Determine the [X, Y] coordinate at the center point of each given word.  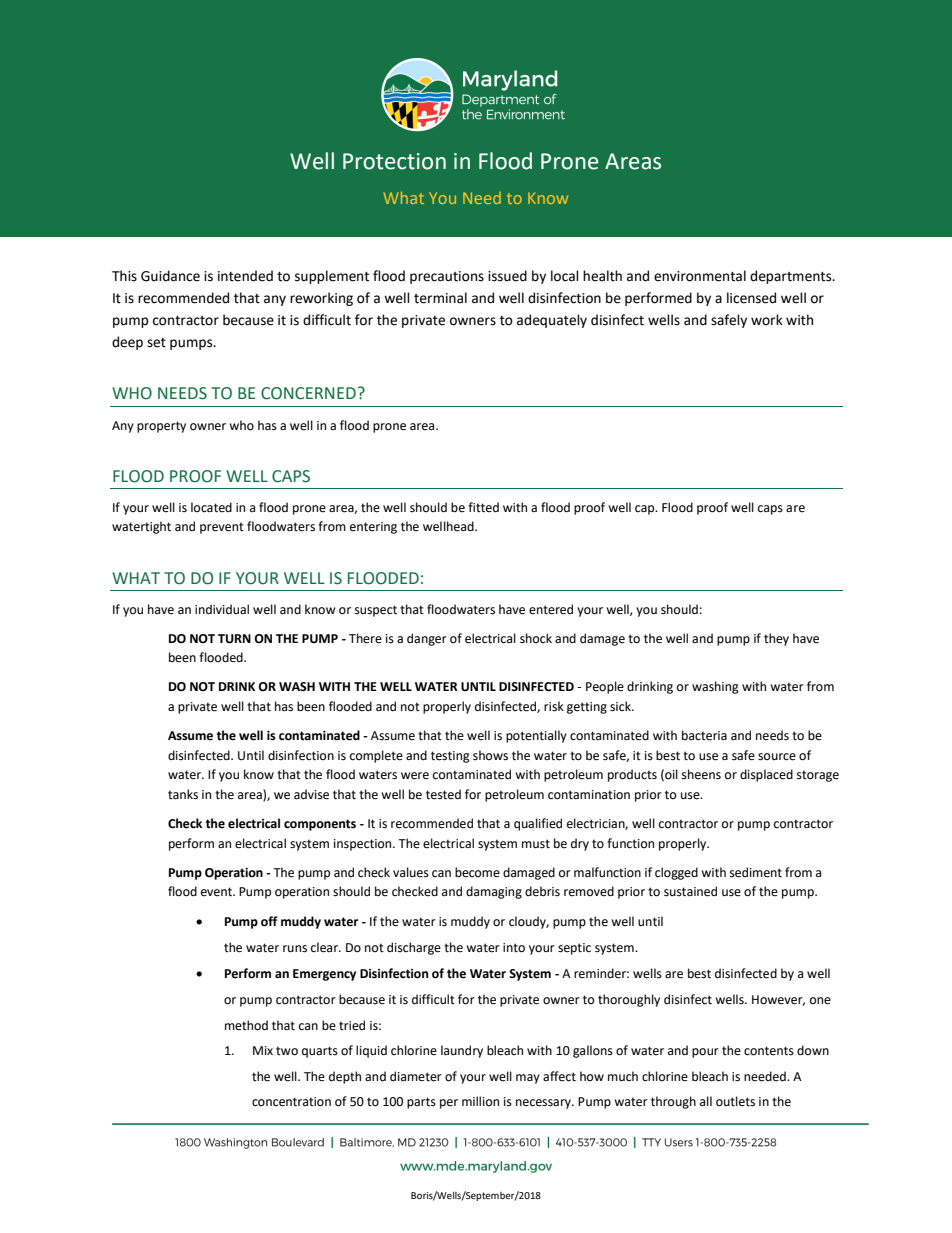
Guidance [170, 276]
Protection [394, 161]
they [776, 639]
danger [427, 639]
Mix [263, 1050]
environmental [700, 276]
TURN [234, 639]
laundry [462, 1051]
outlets [735, 1101]
